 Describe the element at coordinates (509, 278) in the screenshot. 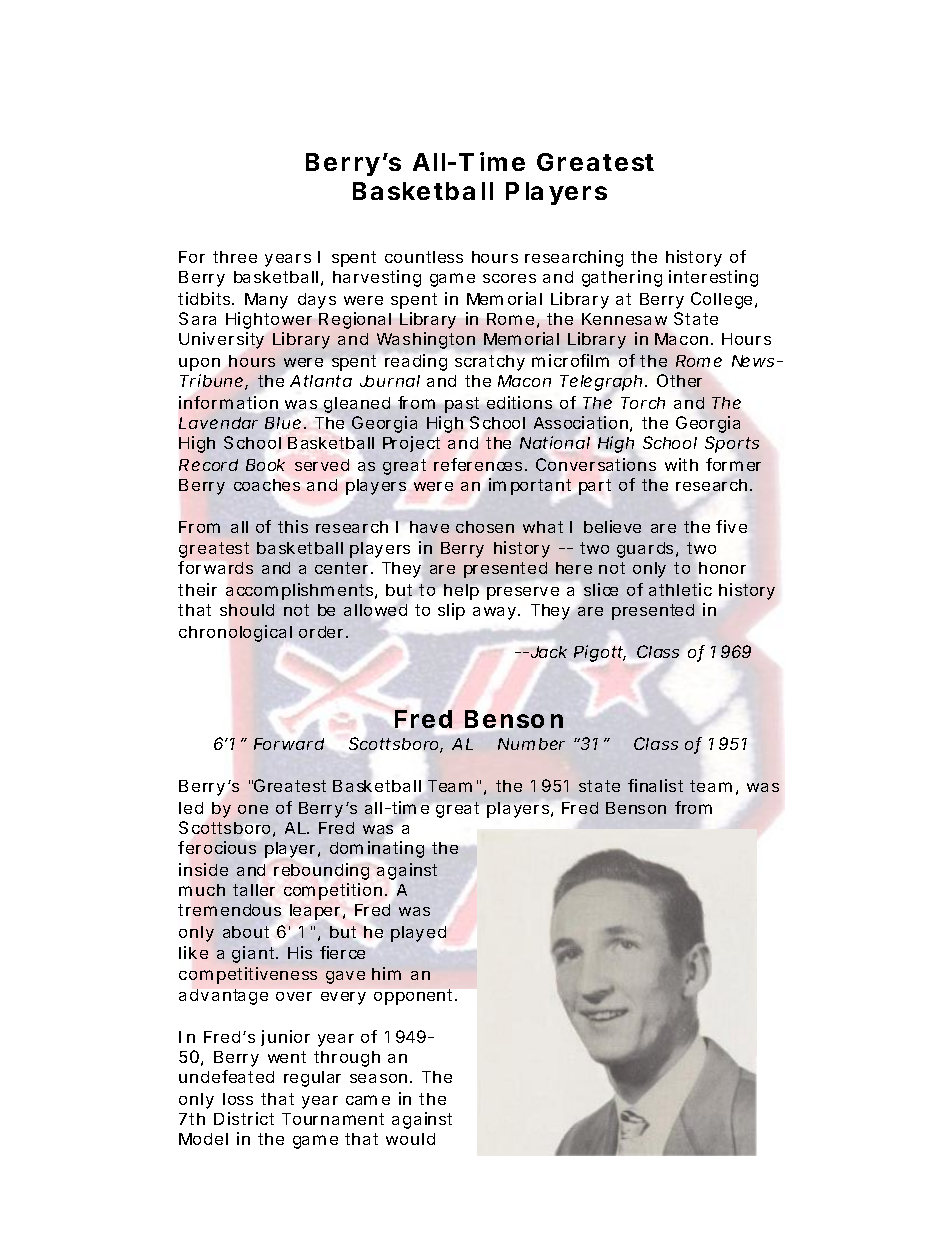

I see `scores` at that location.
